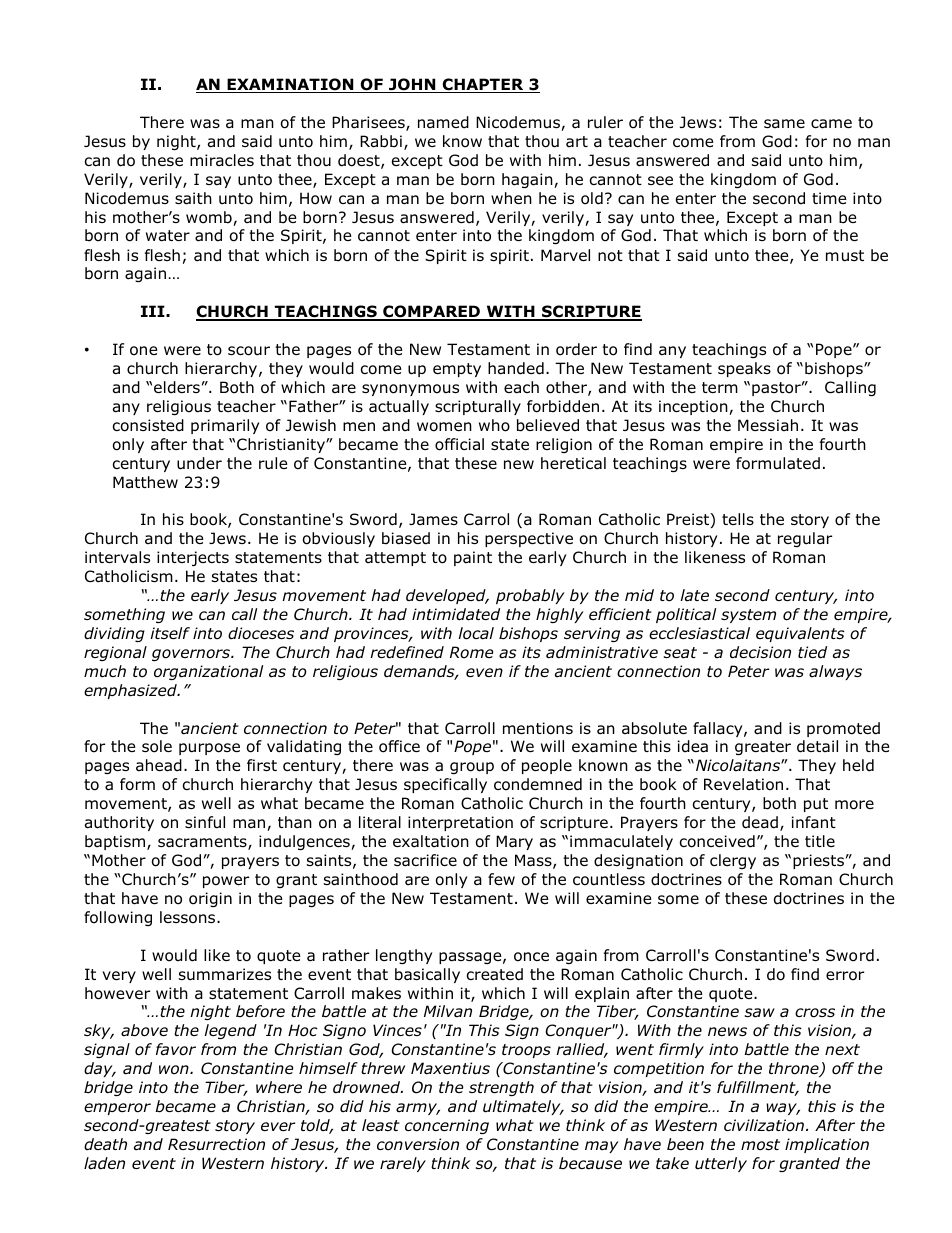 This page has height=1233, width=952. I want to click on Resurrection, so click(216, 1144).
